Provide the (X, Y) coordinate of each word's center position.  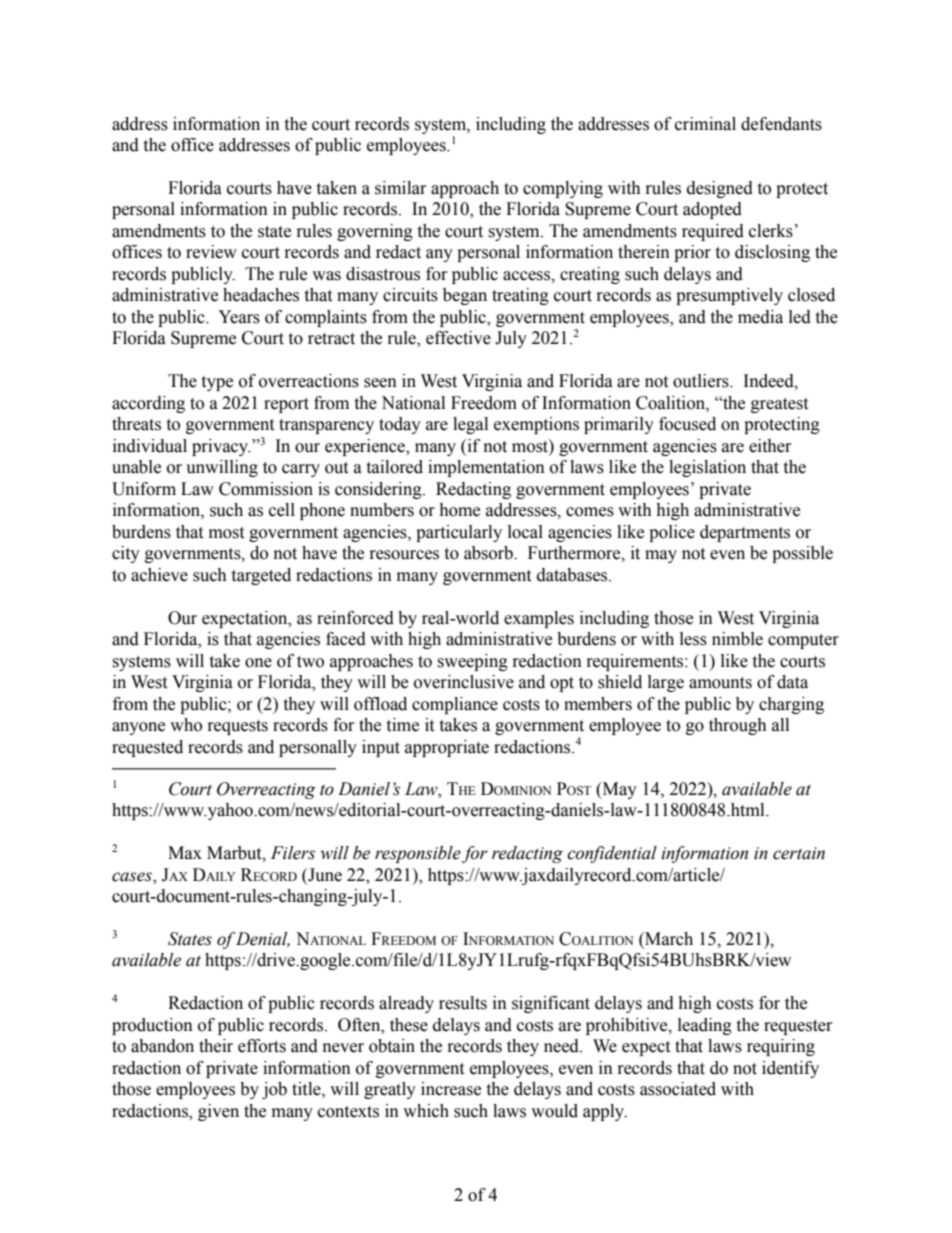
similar (401, 188)
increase (451, 1089)
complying (563, 189)
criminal (705, 124)
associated (678, 1089)
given (218, 1112)
